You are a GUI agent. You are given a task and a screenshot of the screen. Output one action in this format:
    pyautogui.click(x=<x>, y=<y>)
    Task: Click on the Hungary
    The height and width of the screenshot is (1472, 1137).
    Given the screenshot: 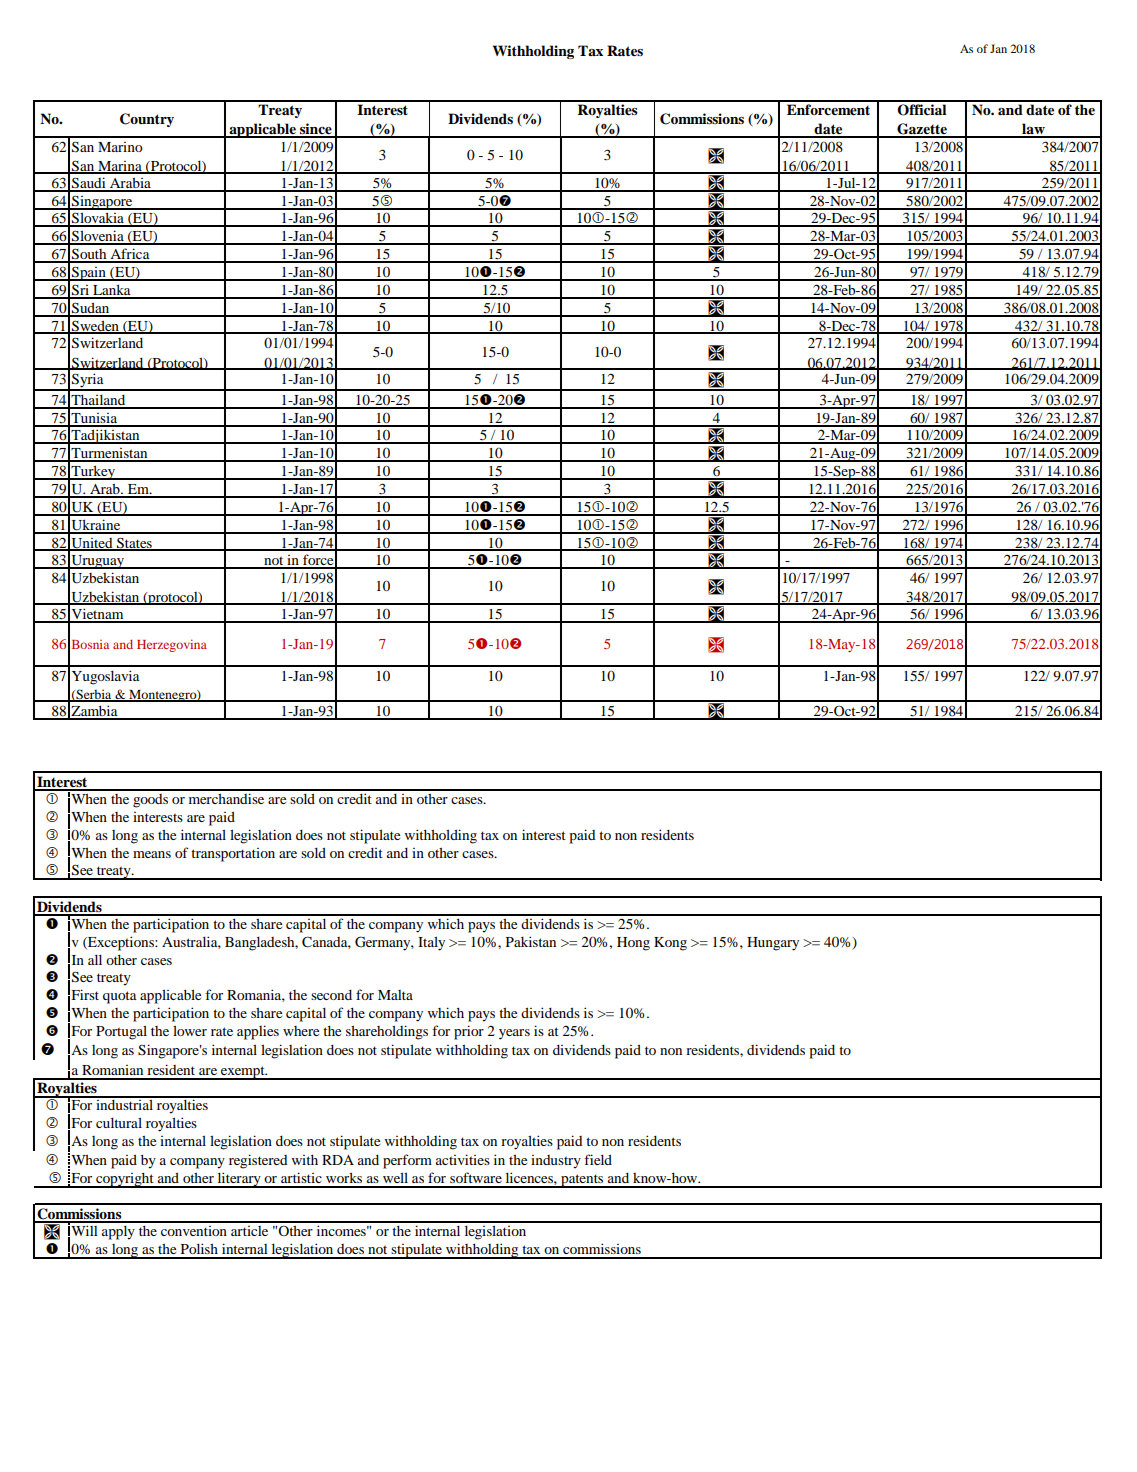 What is the action you would take?
    pyautogui.click(x=773, y=944)
